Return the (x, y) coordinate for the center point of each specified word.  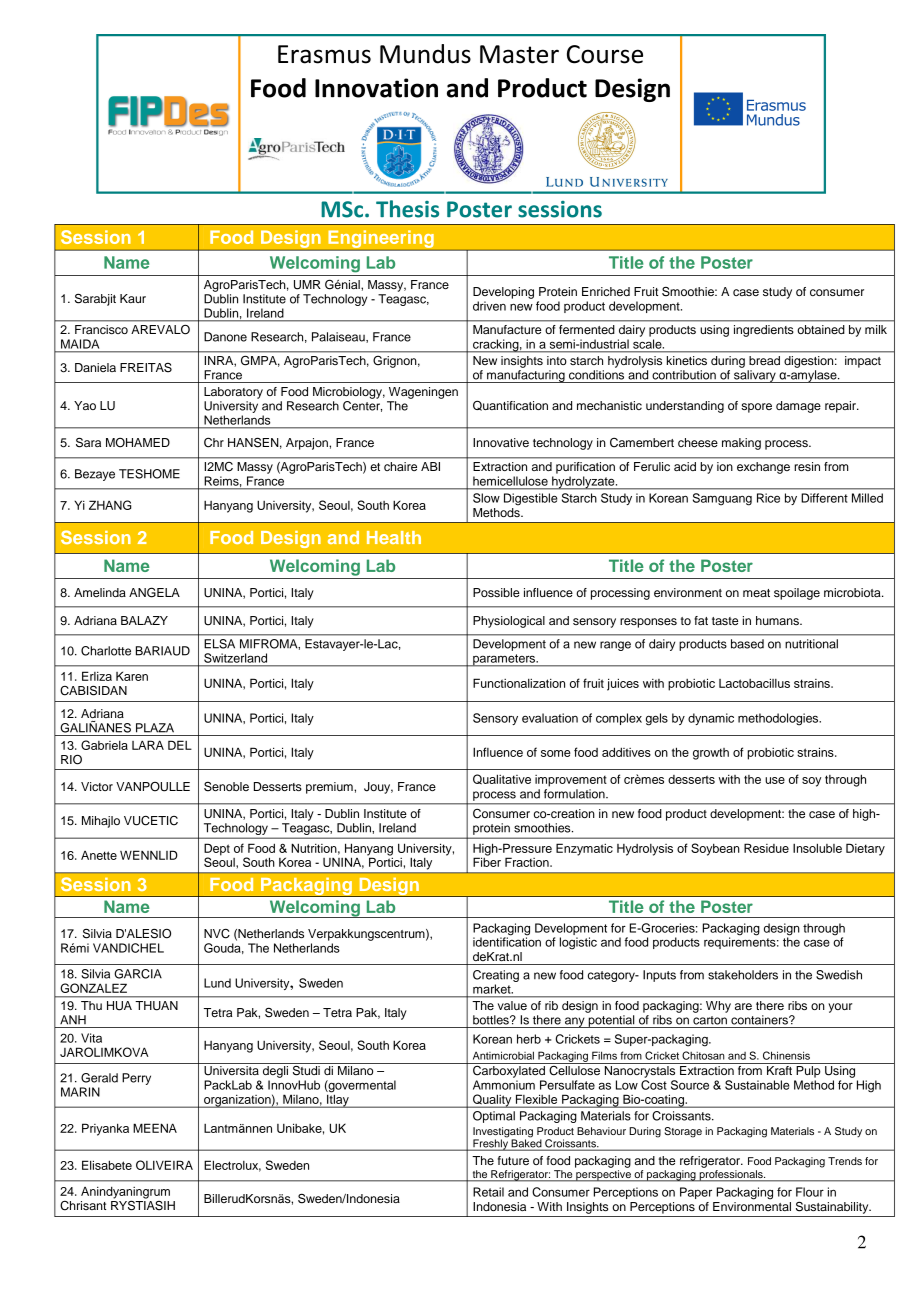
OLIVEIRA (164, 1165)
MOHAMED (138, 443)
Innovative (501, 442)
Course (605, 54)
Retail (488, 1192)
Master (519, 54)
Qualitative (502, 779)
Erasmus (324, 54)
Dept (217, 850)
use (775, 780)
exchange (763, 468)
